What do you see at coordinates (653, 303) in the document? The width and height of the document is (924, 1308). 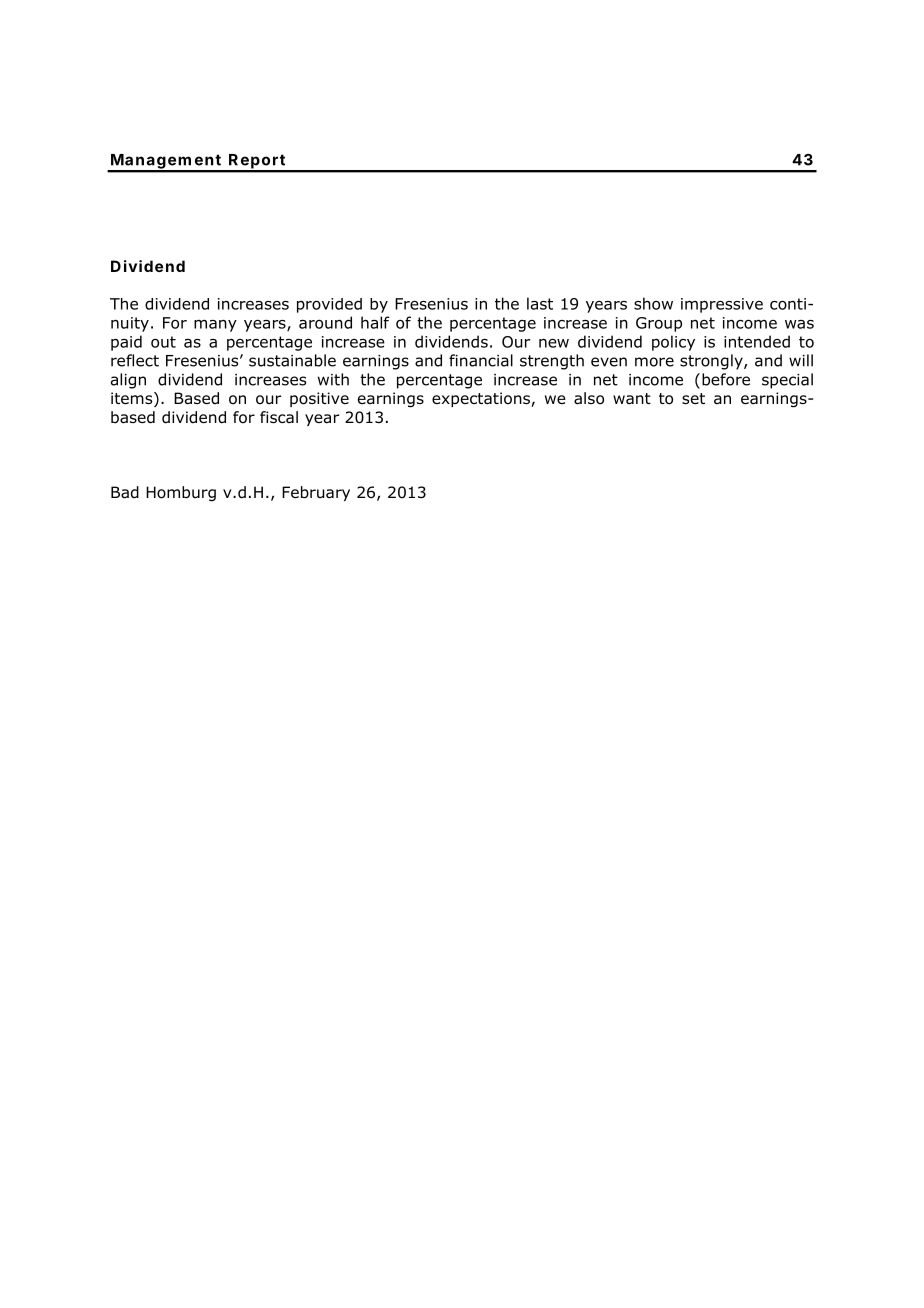 I see `show` at bounding box center [653, 303].
